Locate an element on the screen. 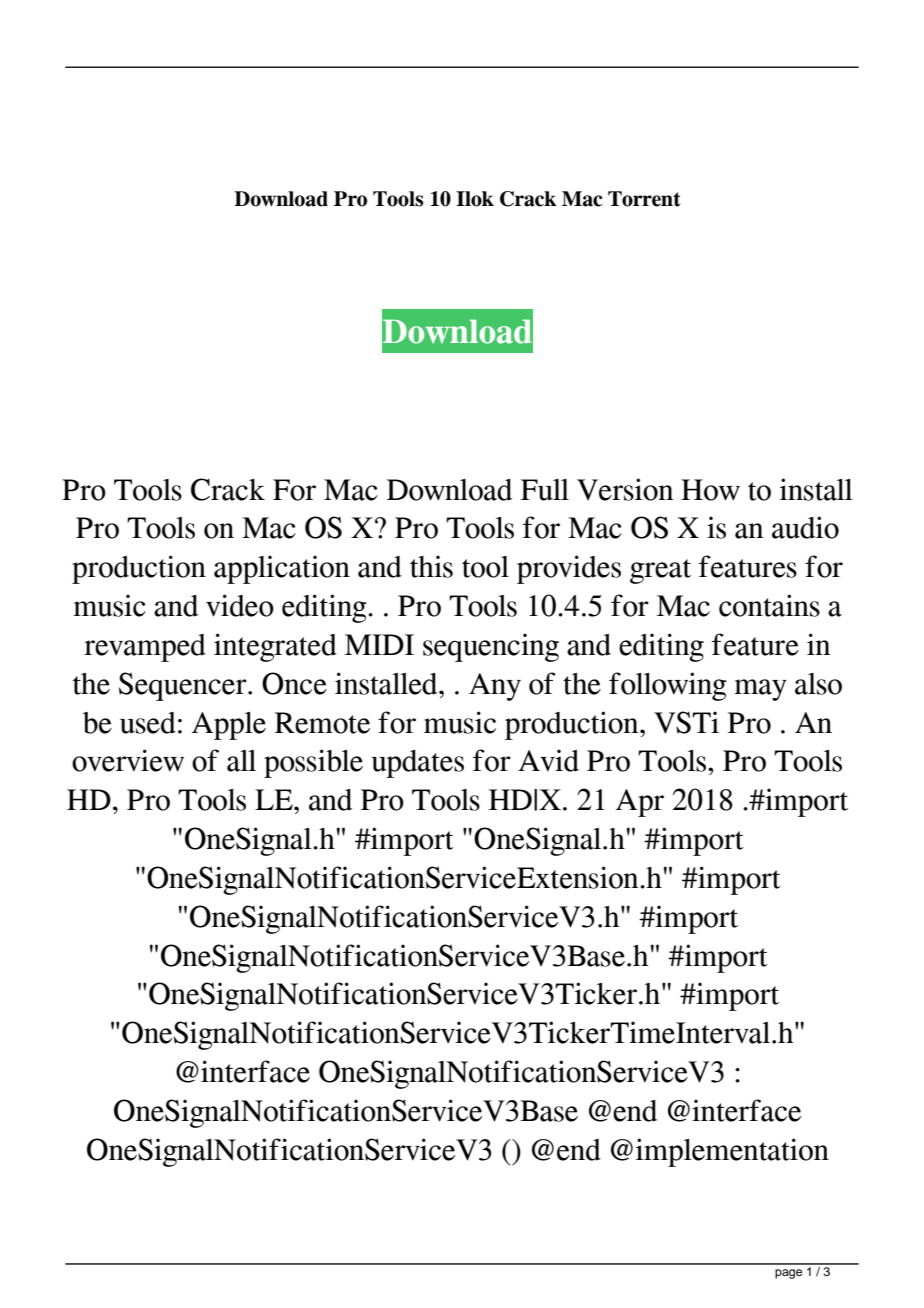 The width and height of the screenshot is (924, 1308). may is located at coordinates (760, 690).
